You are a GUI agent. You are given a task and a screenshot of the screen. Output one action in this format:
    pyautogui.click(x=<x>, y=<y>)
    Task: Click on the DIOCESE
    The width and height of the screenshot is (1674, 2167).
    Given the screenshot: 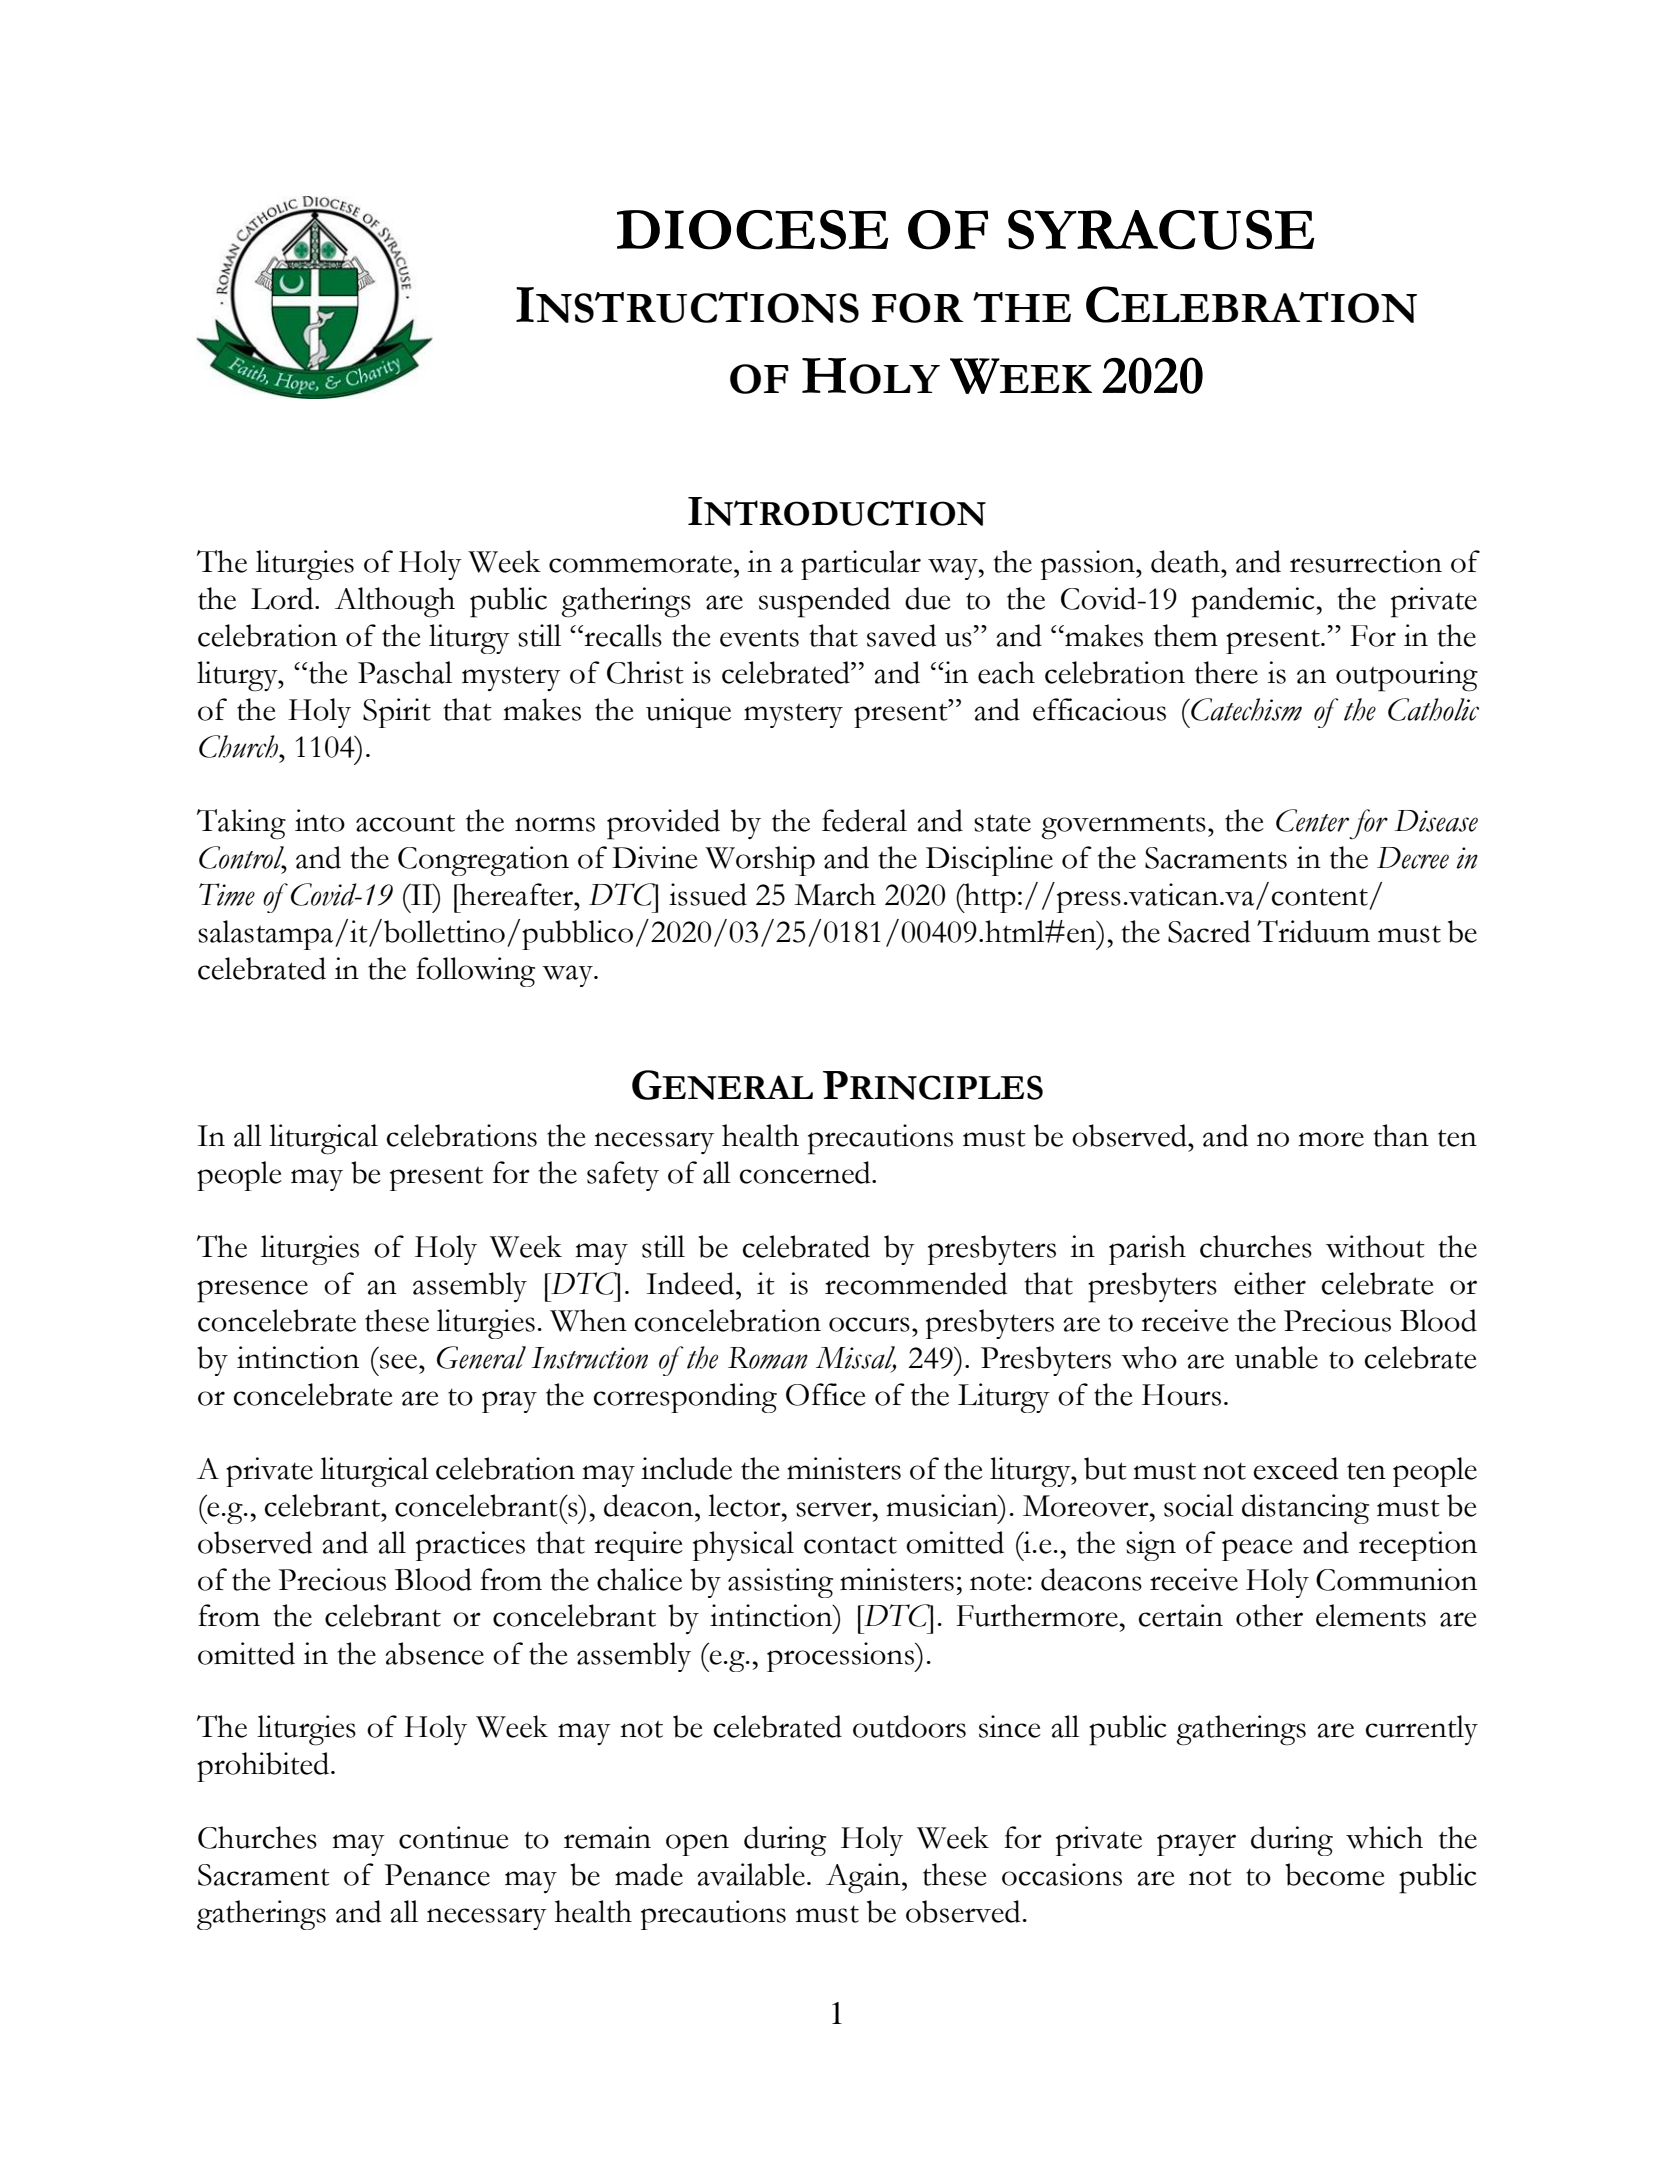 What is the action you would take?
    pyautogui.click(x=752, y=230)
